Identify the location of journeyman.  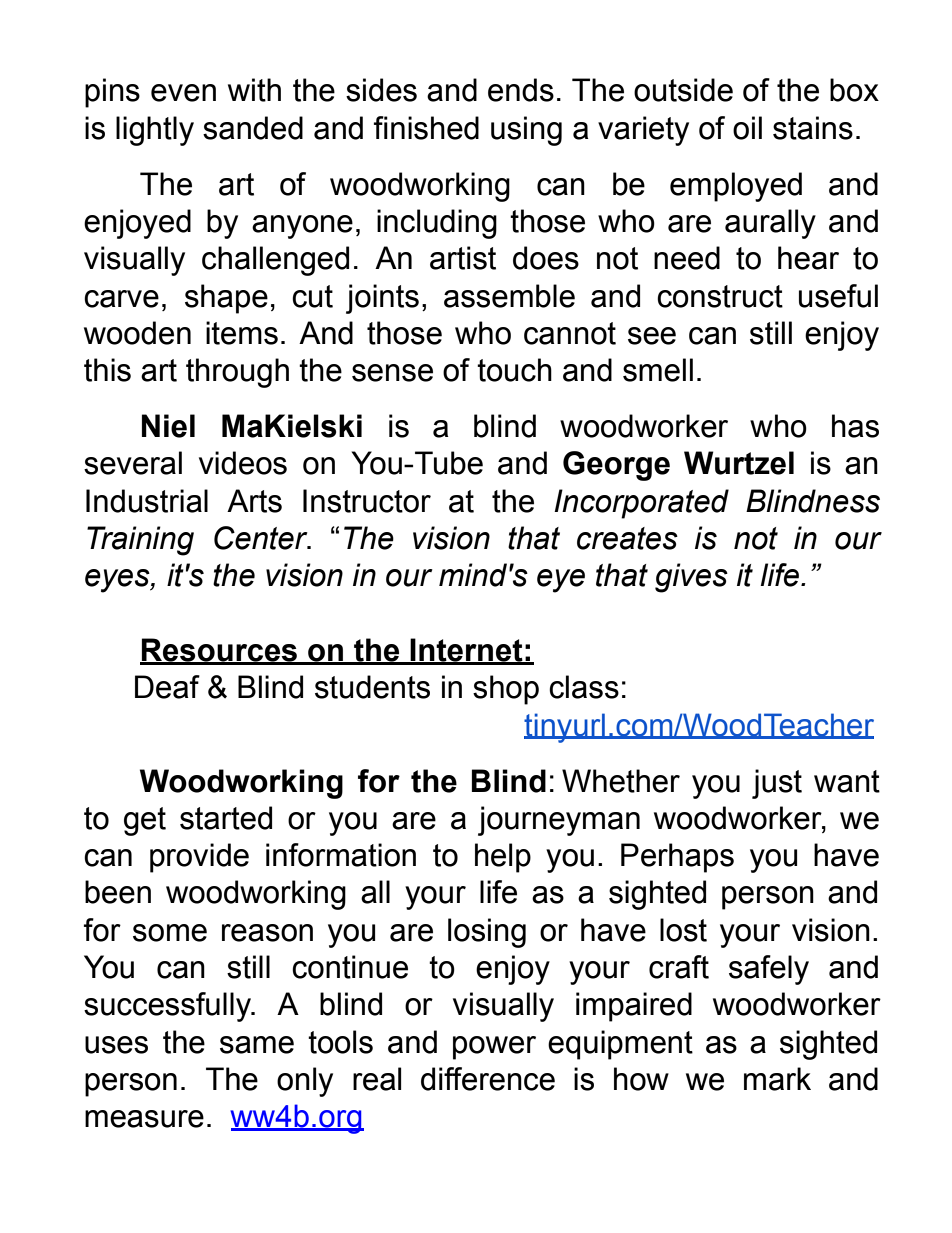
(559, 821).
